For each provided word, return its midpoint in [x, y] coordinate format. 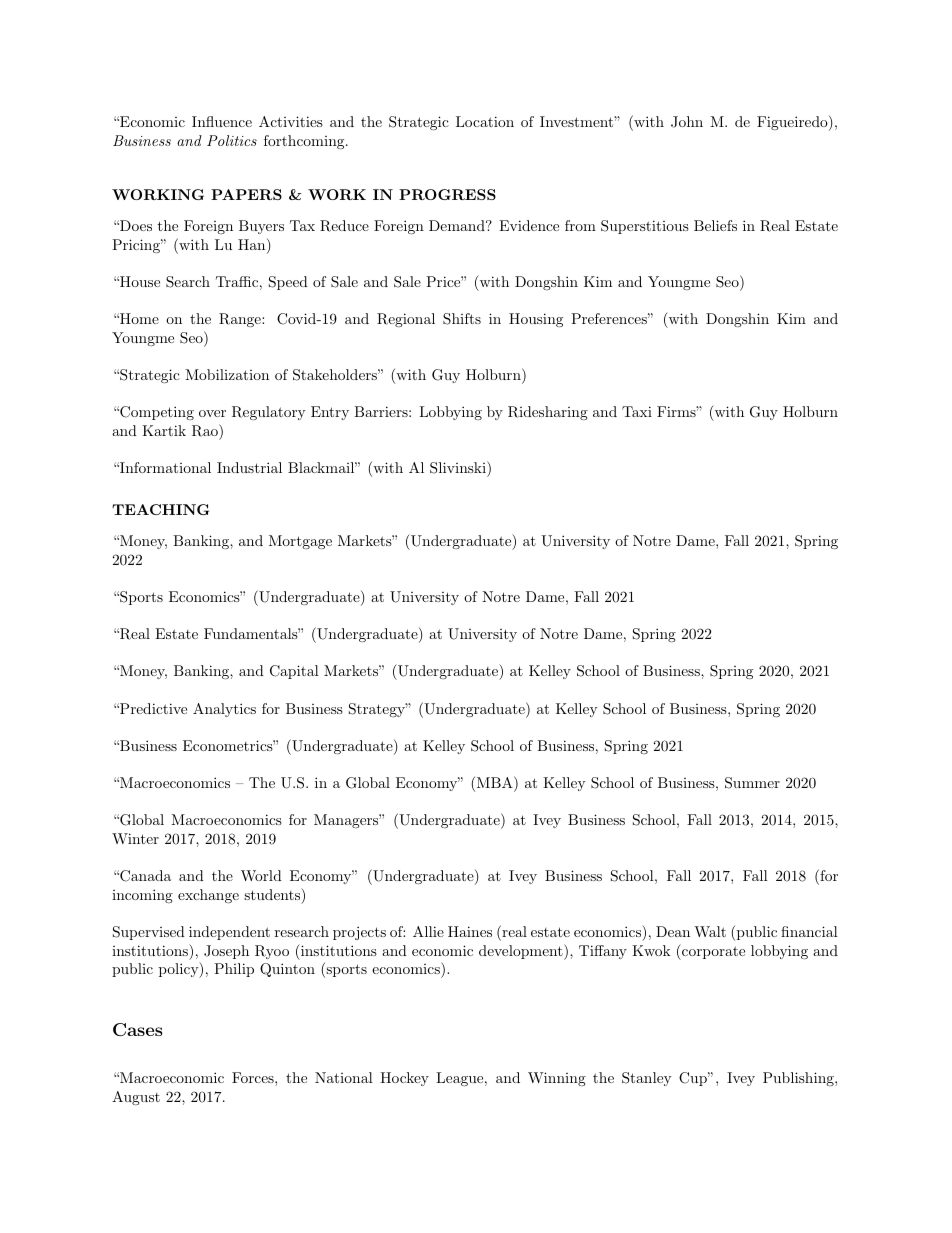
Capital [294, 672]
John [687, 122]
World [261, 875]
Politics [232, 140]
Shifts [462, 319]
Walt [710, 931]
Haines [470, 931]
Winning [557, 1079]
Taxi [637, 411]
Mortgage [300, 542]
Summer [752, 783]
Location [485, 121]
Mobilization [227, 374]
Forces [254, 1077]
